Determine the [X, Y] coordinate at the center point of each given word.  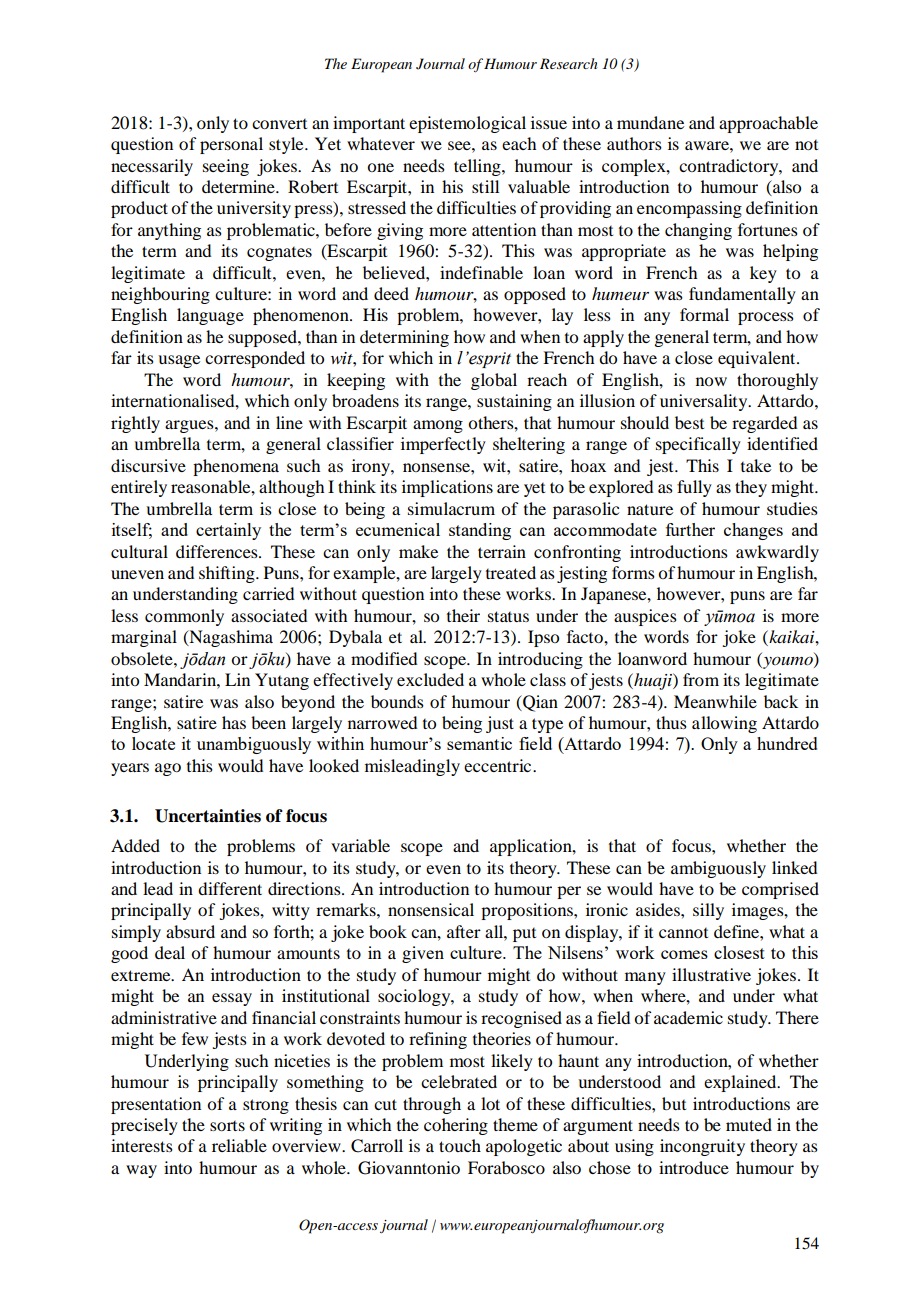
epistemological [467, 124]
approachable [768, 124]
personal [231, 145]
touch [460, 1145]
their [463, 615]
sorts [227, 1126]
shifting [228, 574]
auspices [645, 617]
